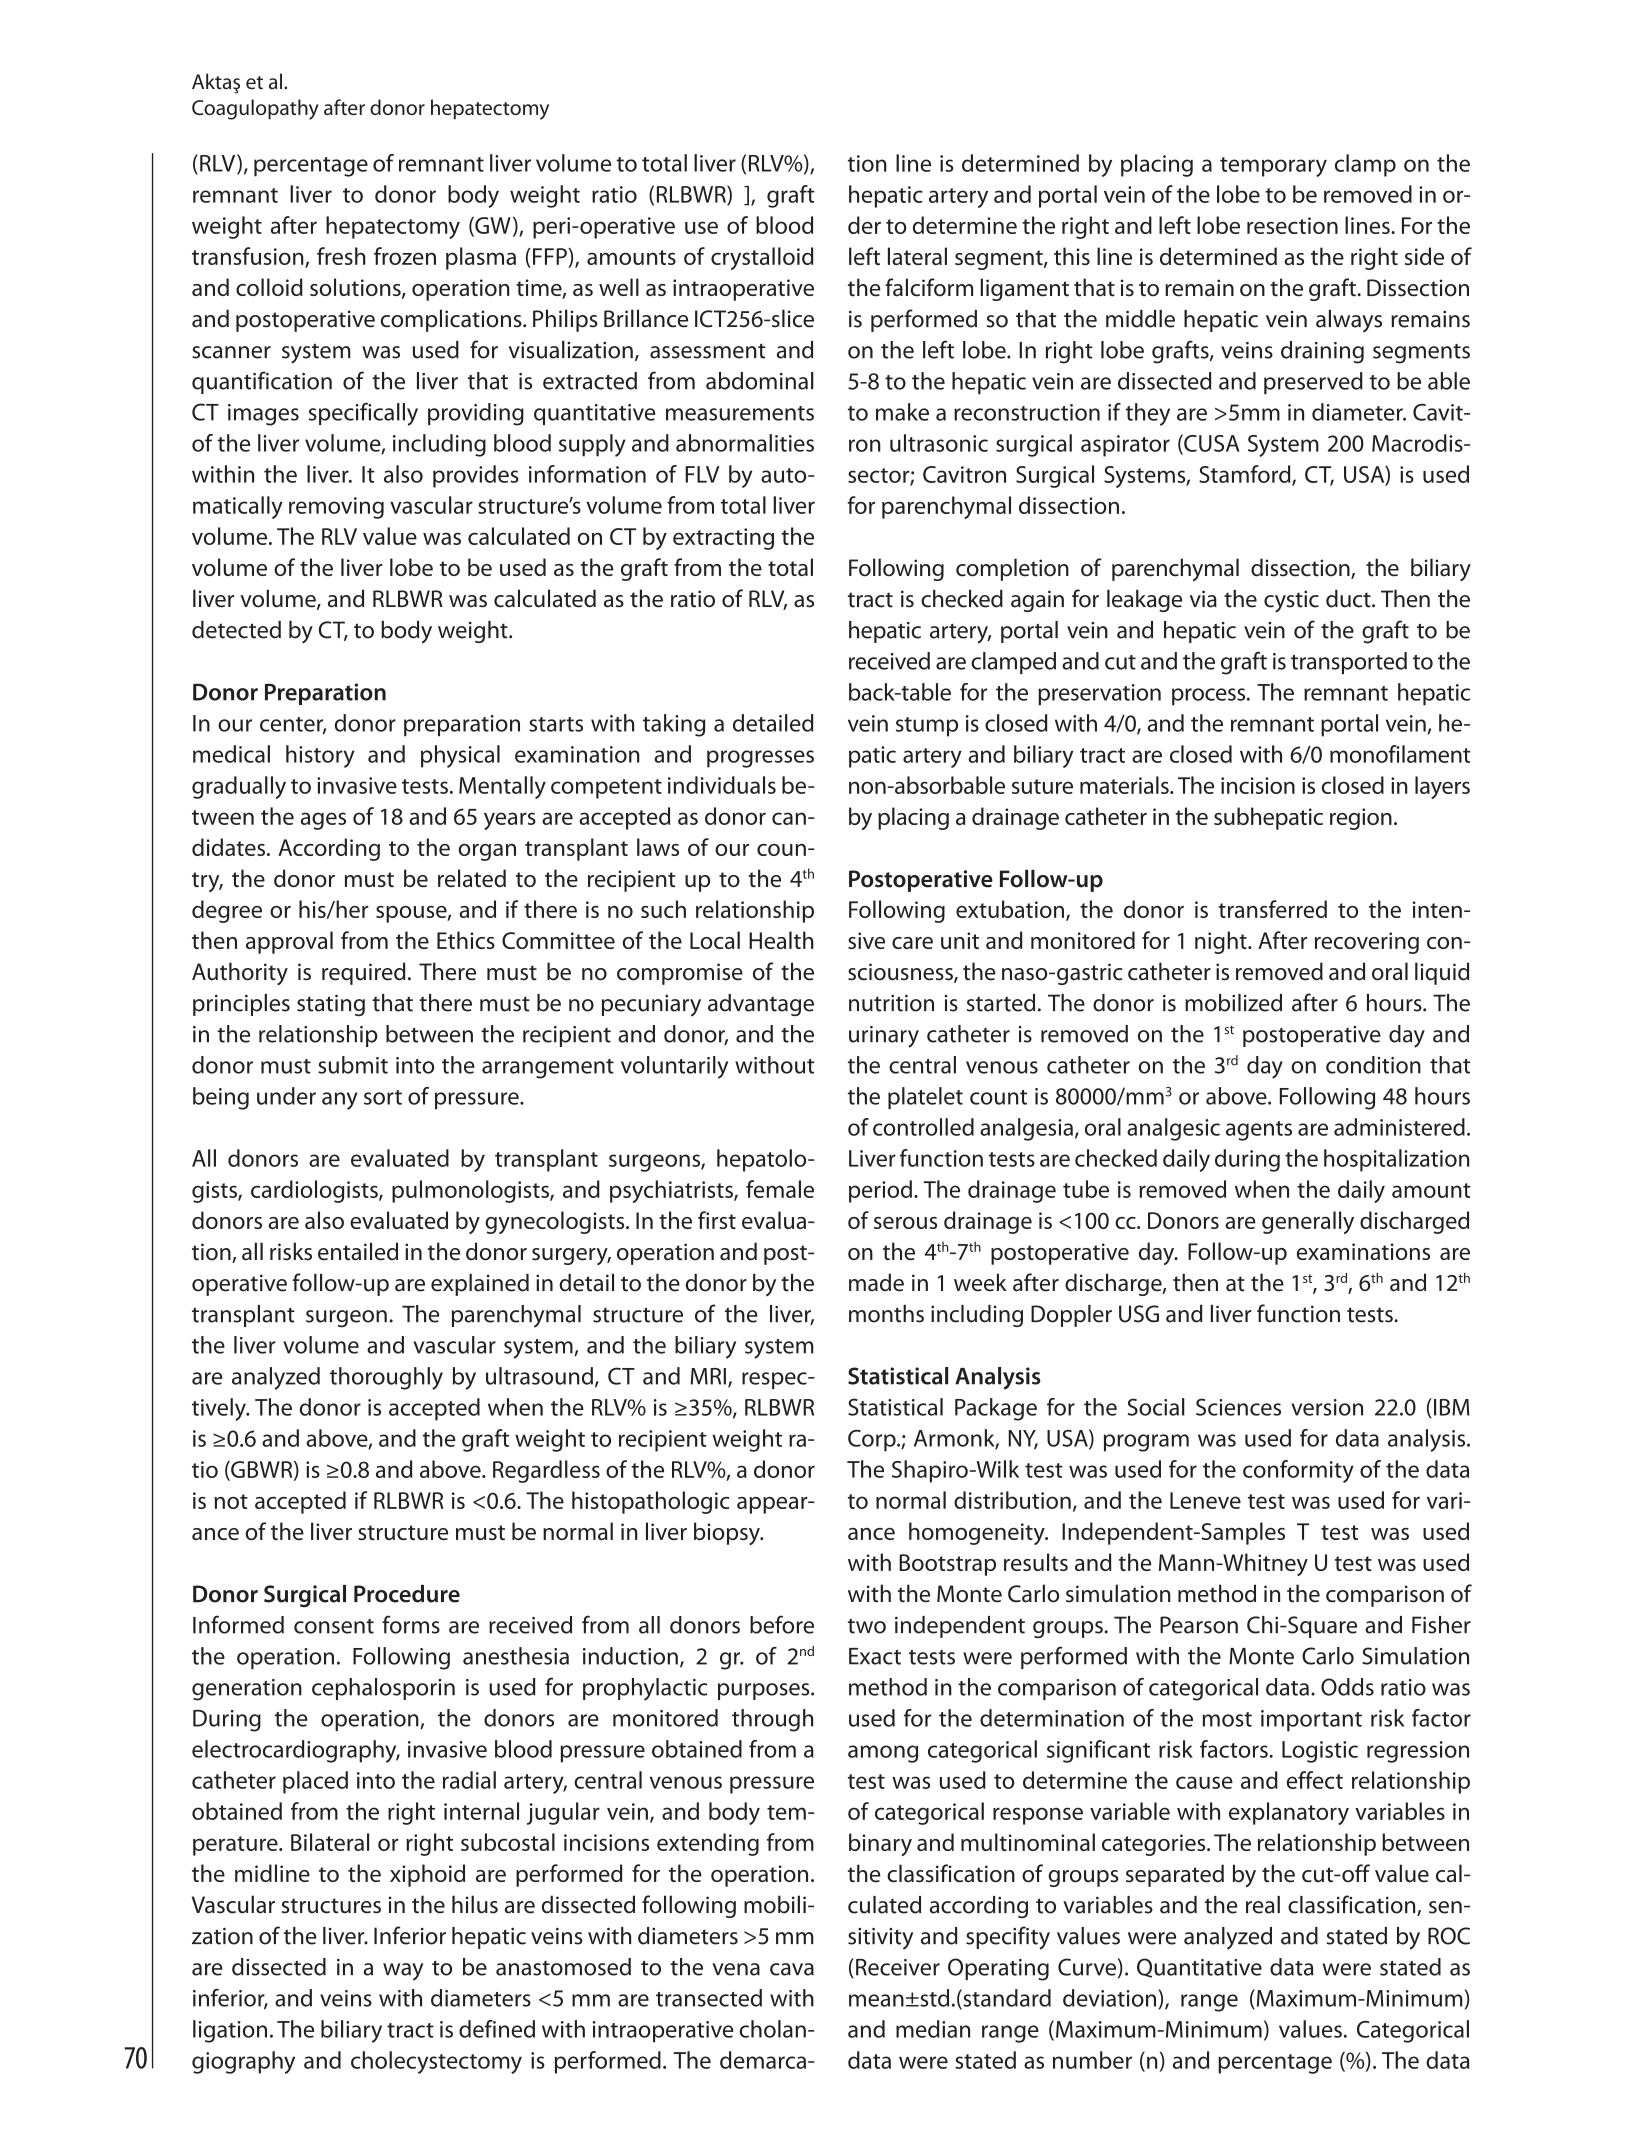  What do you see at coordinates (1259, 1131) in the screenshot?
I see `agents` at bounding box center [1259, 1131].
